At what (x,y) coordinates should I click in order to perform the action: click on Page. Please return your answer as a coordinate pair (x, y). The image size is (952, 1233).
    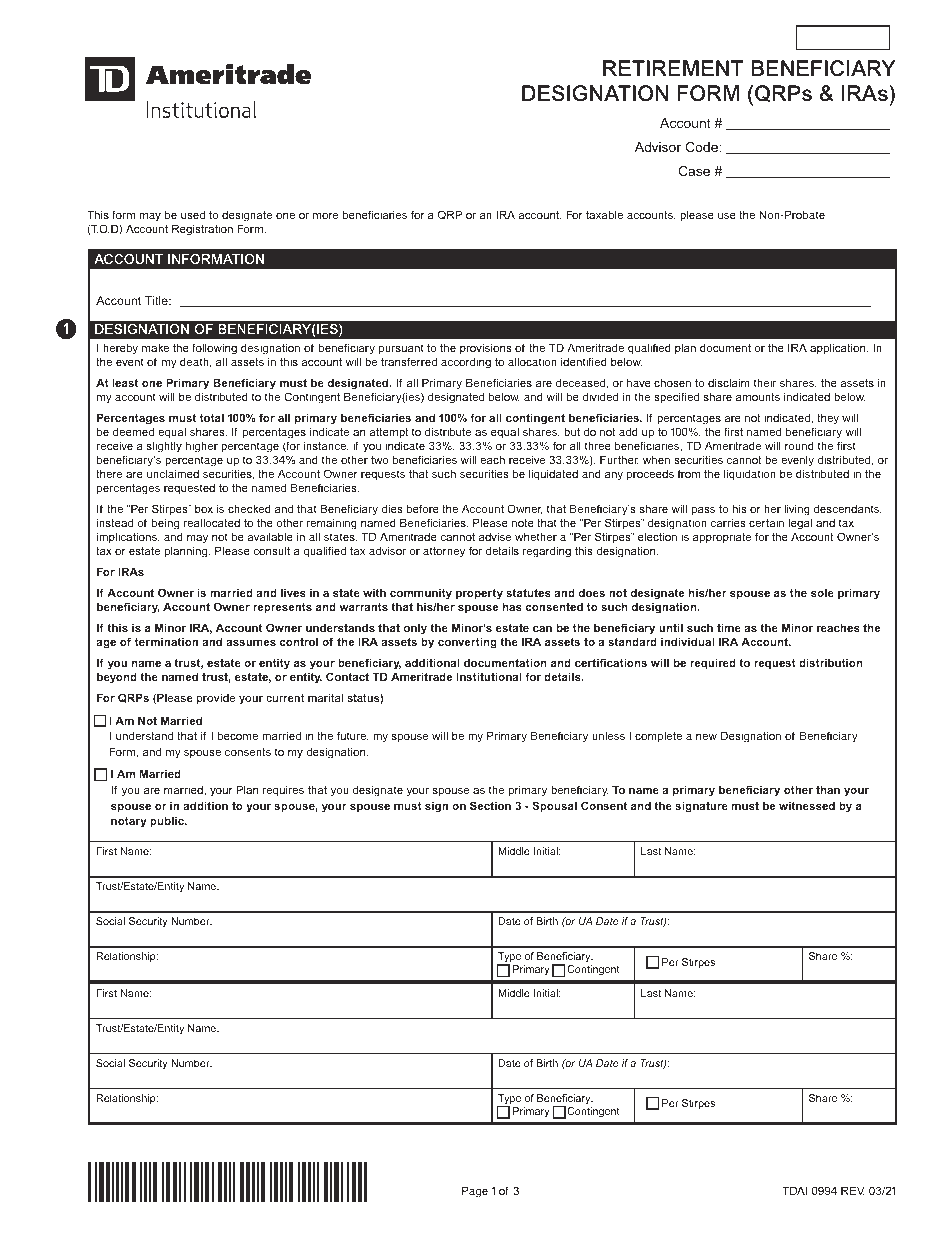
    Looking at the image, I should click on (475, 1192).
